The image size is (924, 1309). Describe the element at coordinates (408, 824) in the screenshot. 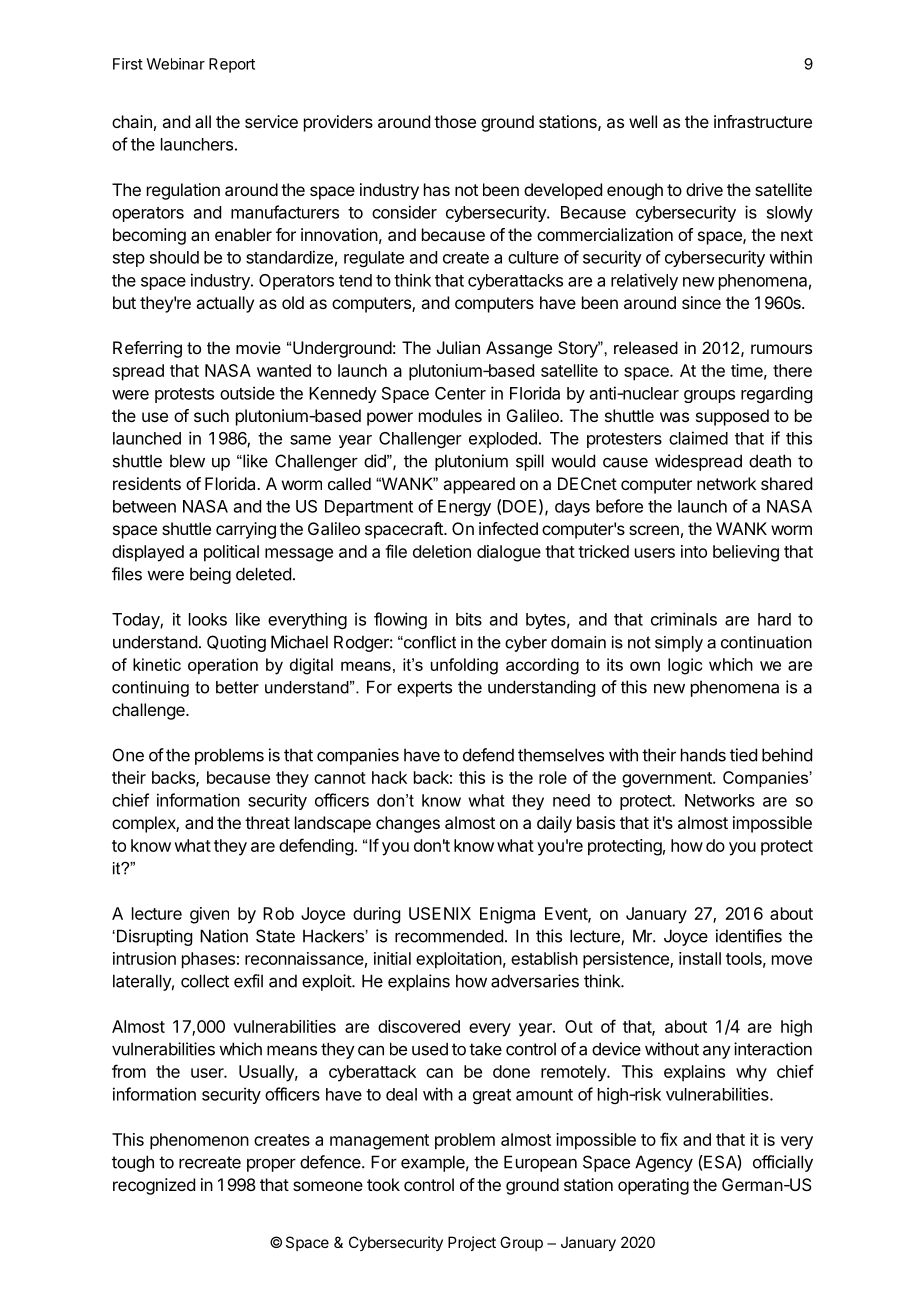

I see `changes` at that location.
